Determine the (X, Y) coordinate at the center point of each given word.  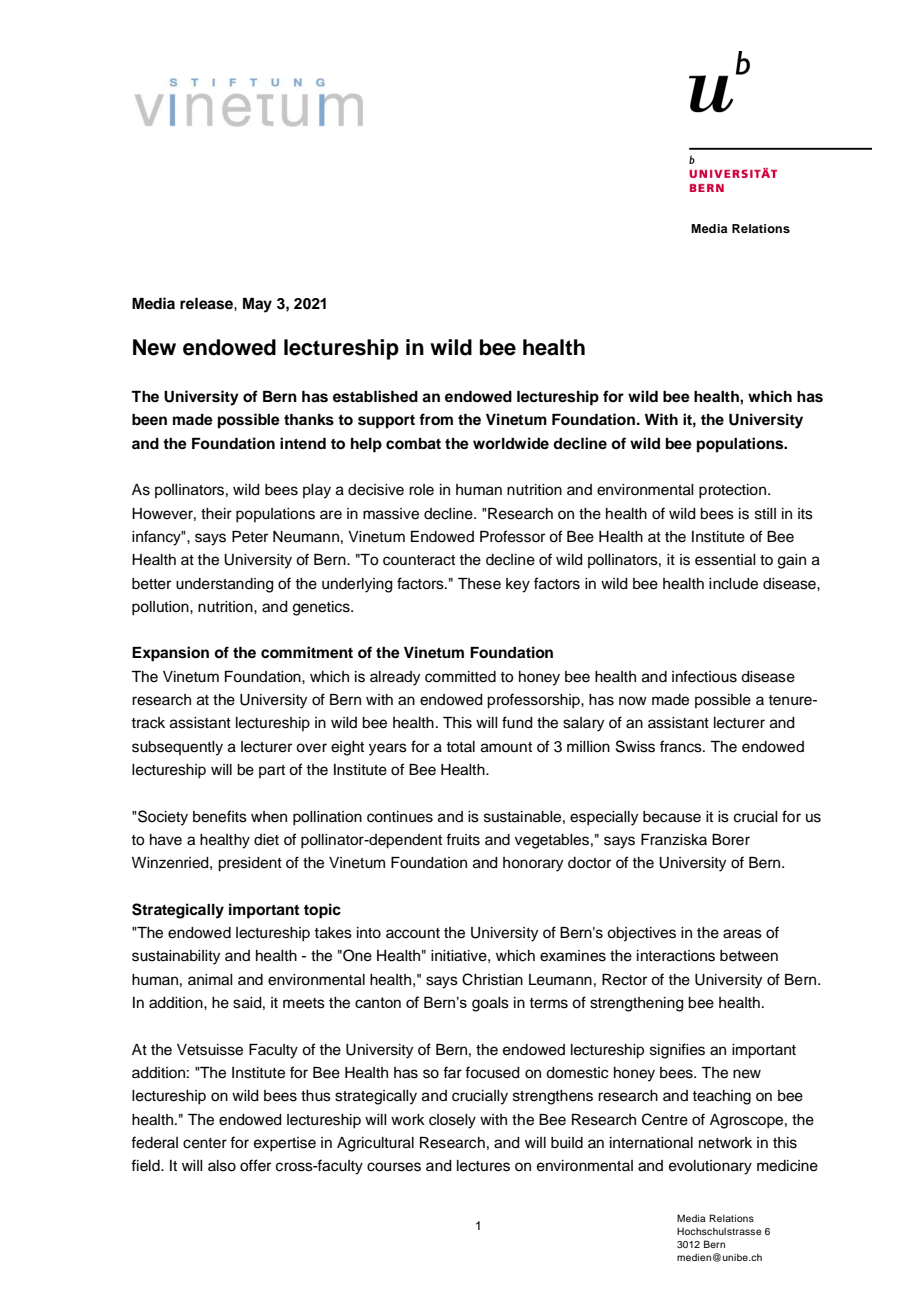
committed (460, 677)
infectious (704, 676)
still (765, 514)
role (421, 490)
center (205, 1143)
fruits (463, 839)
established (375, 396)
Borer (731, 840)
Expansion (170, 654)
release (207, 304)
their (216, 514)
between (749, 956)
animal (210, 980)
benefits (220, 816)
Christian (492, 979)
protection (734, 491)
